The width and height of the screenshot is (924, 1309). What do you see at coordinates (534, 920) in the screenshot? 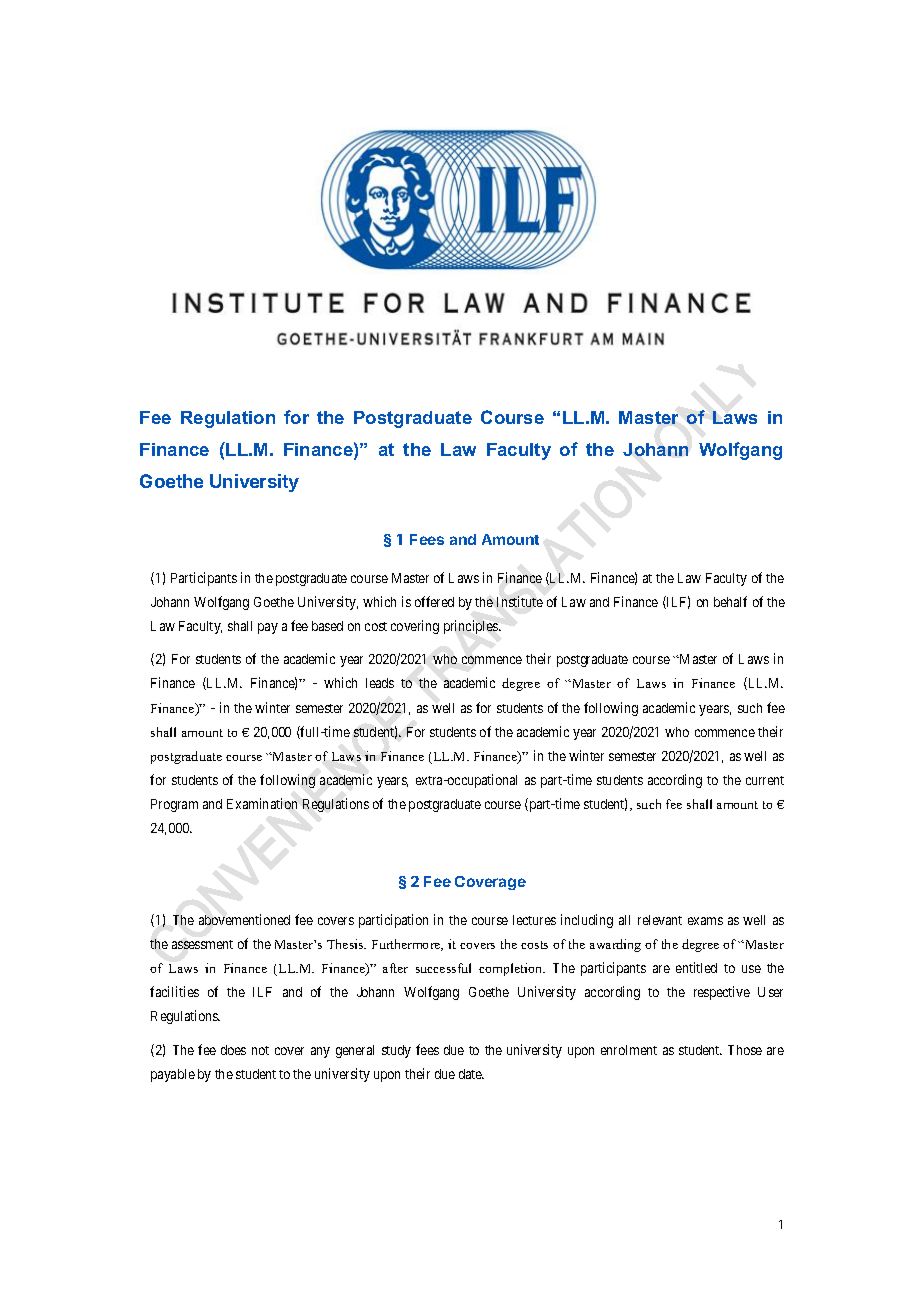
I see `lectures` at bounding box center [534, 920].
